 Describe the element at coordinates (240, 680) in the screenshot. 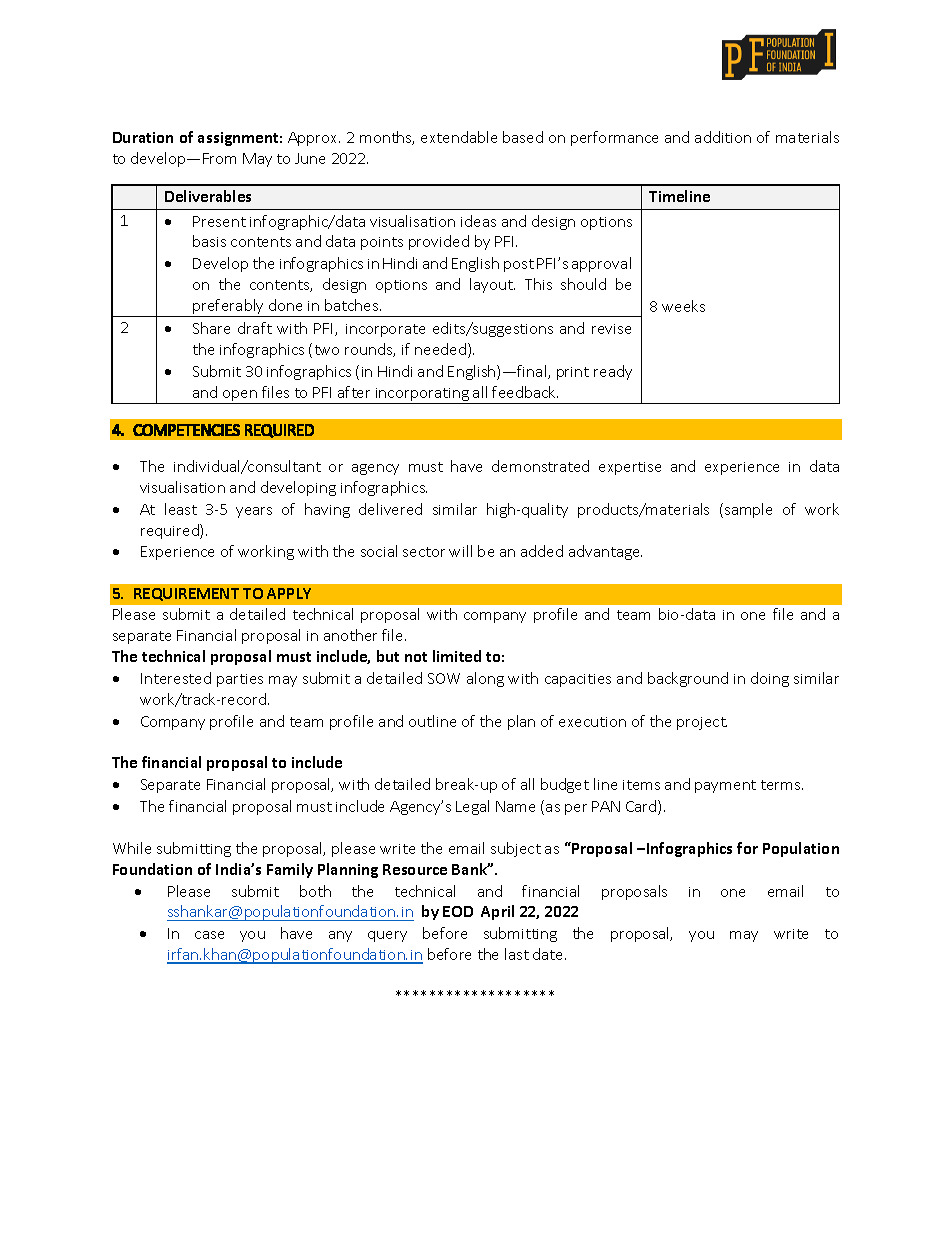

I see `parties` at that location.
